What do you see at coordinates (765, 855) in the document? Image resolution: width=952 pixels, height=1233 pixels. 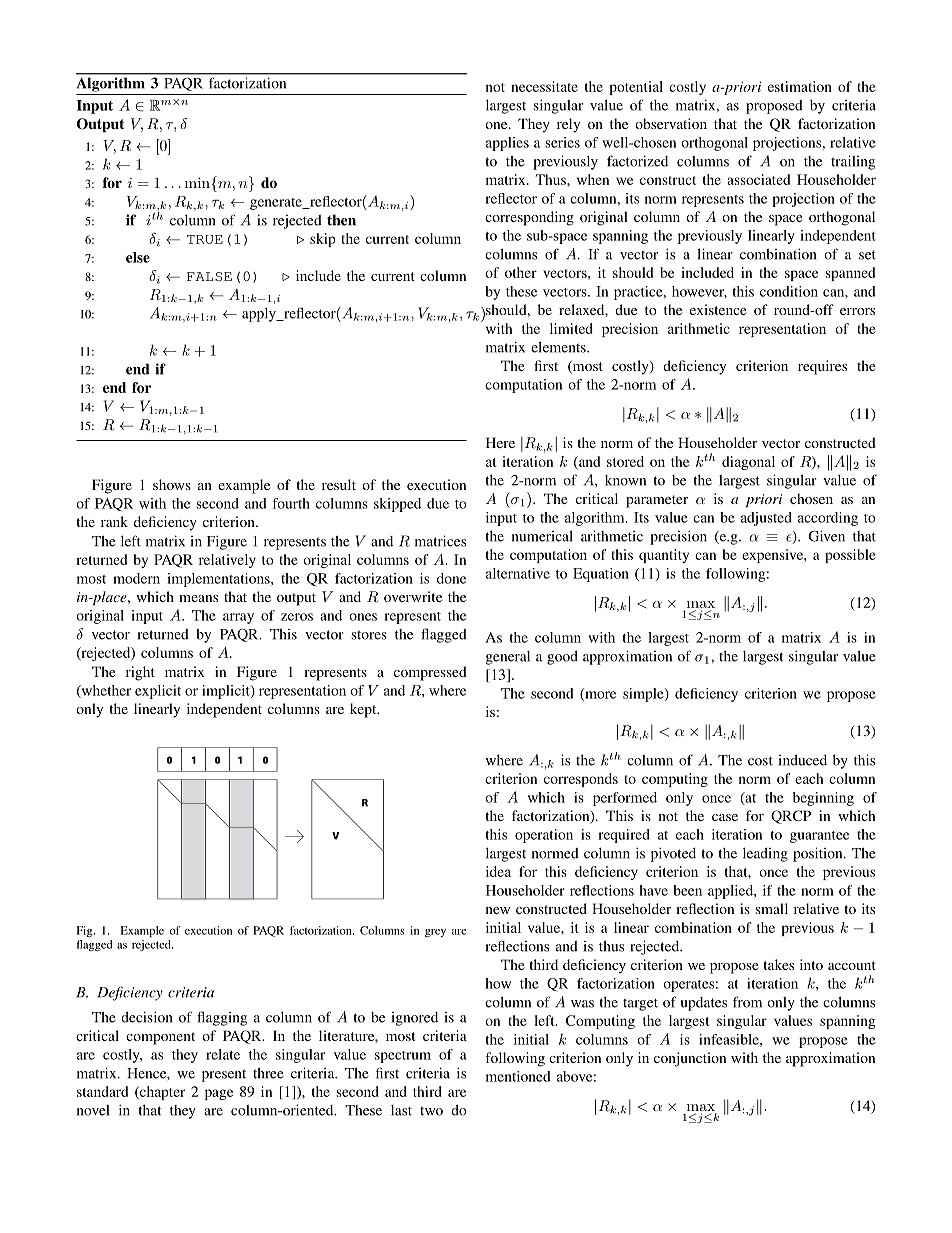 I see `leading` at bounding box center [765, 855].
